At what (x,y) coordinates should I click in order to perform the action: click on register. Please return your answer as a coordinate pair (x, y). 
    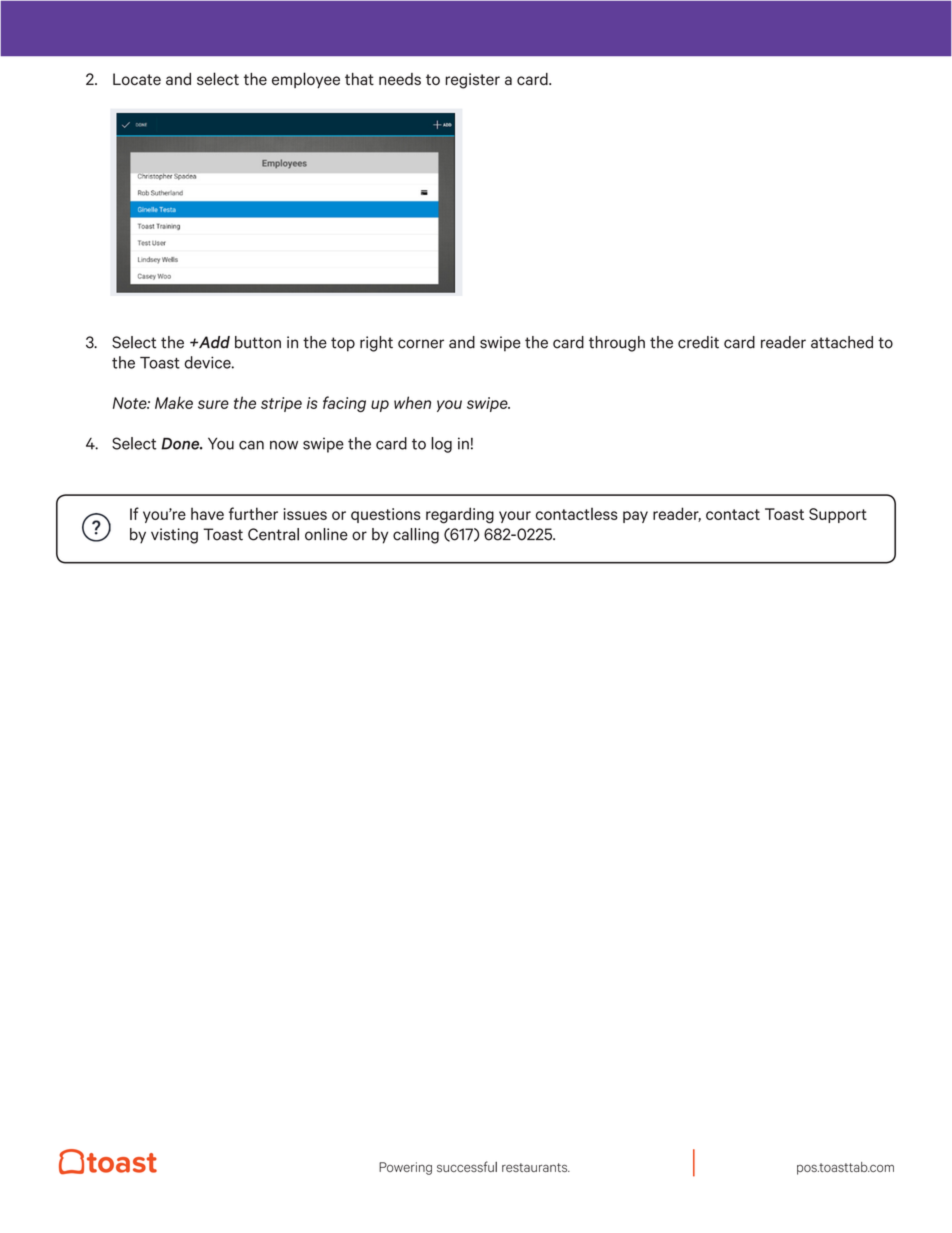
    Looking at the image, I should click on (472, 81).
